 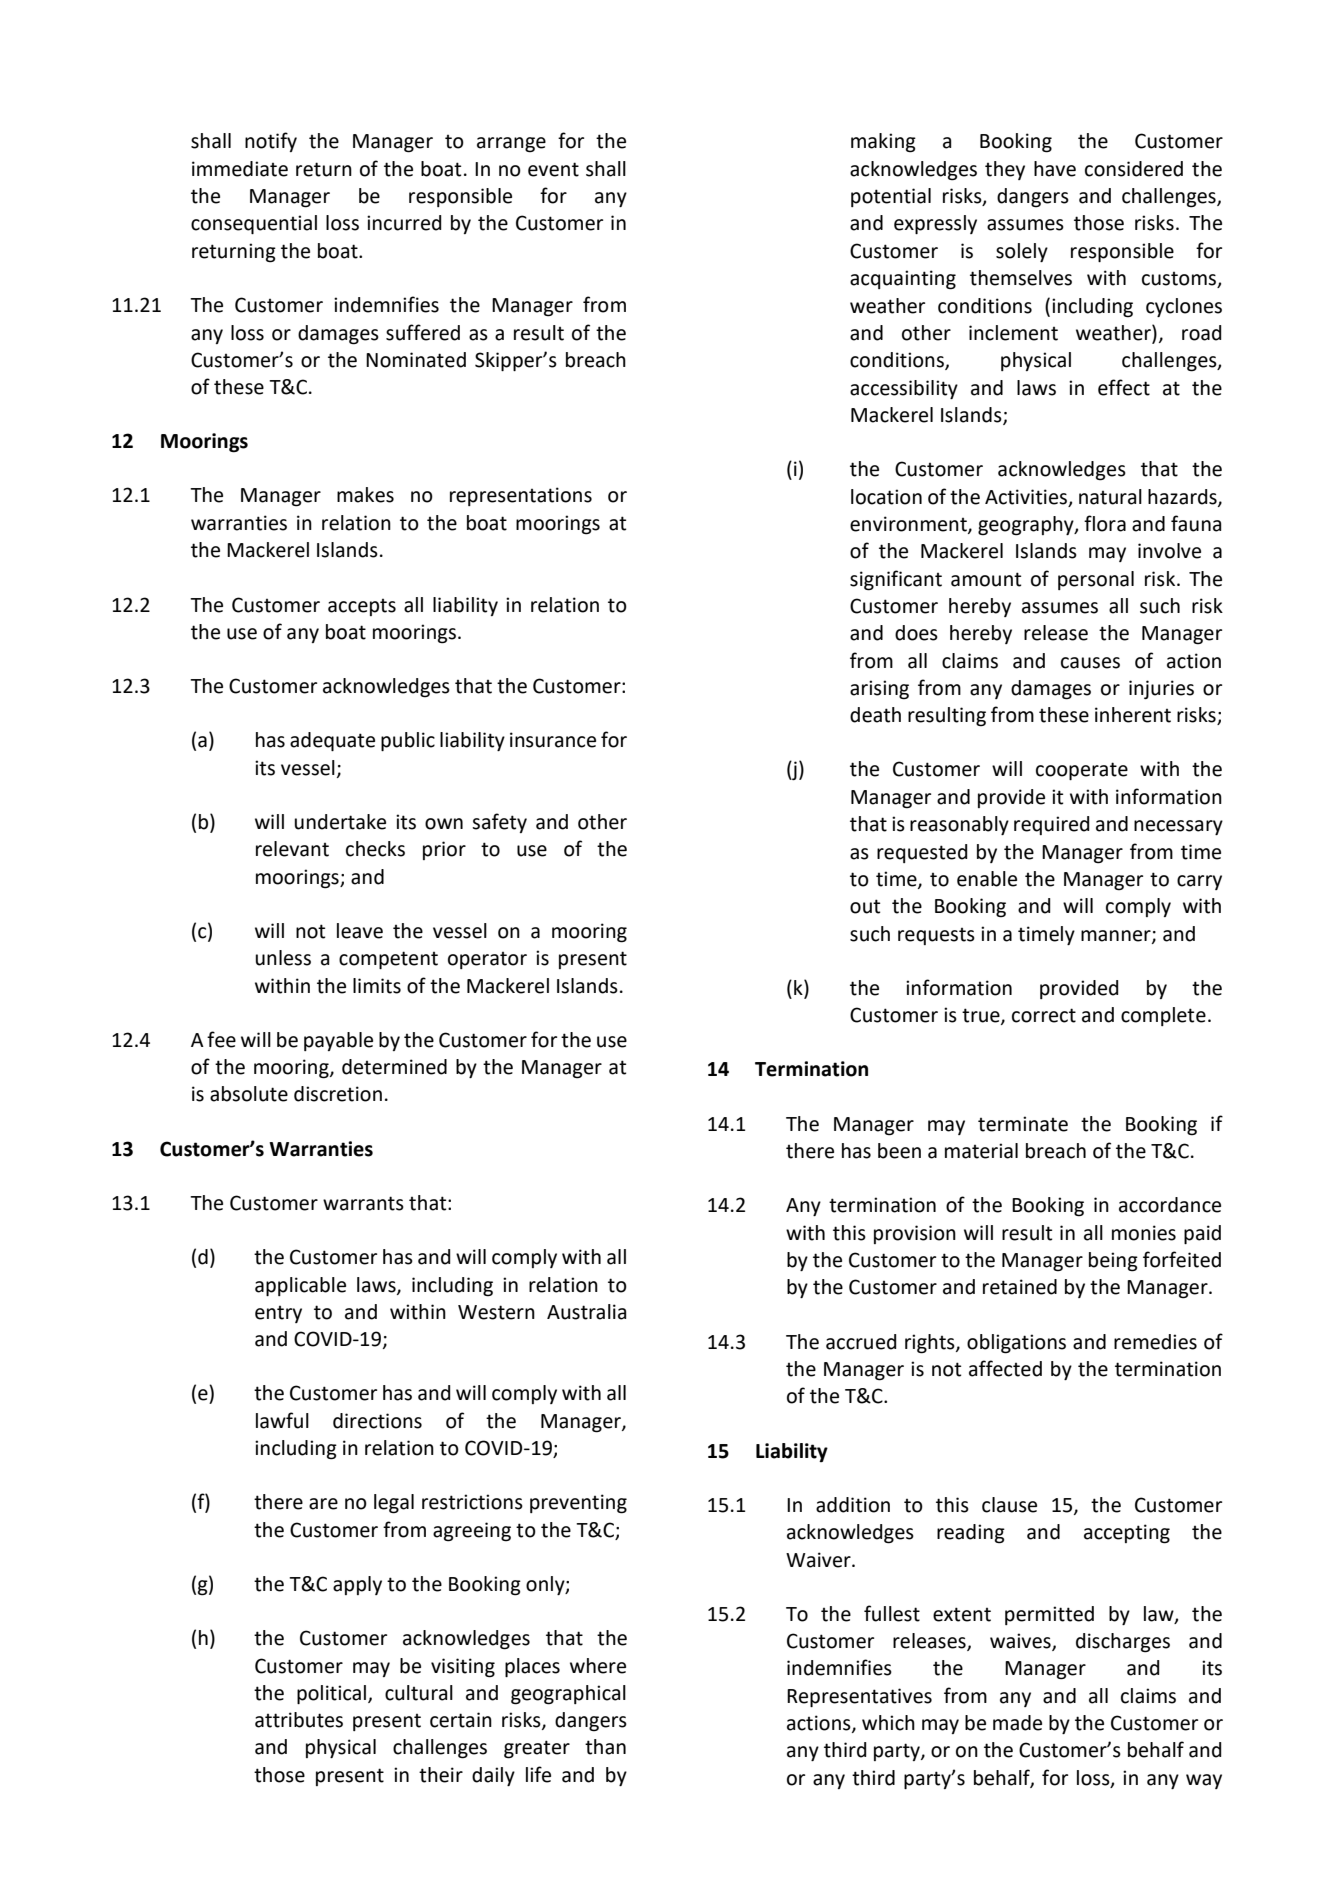 I want to click on than, so click(x=605, y=1747).
